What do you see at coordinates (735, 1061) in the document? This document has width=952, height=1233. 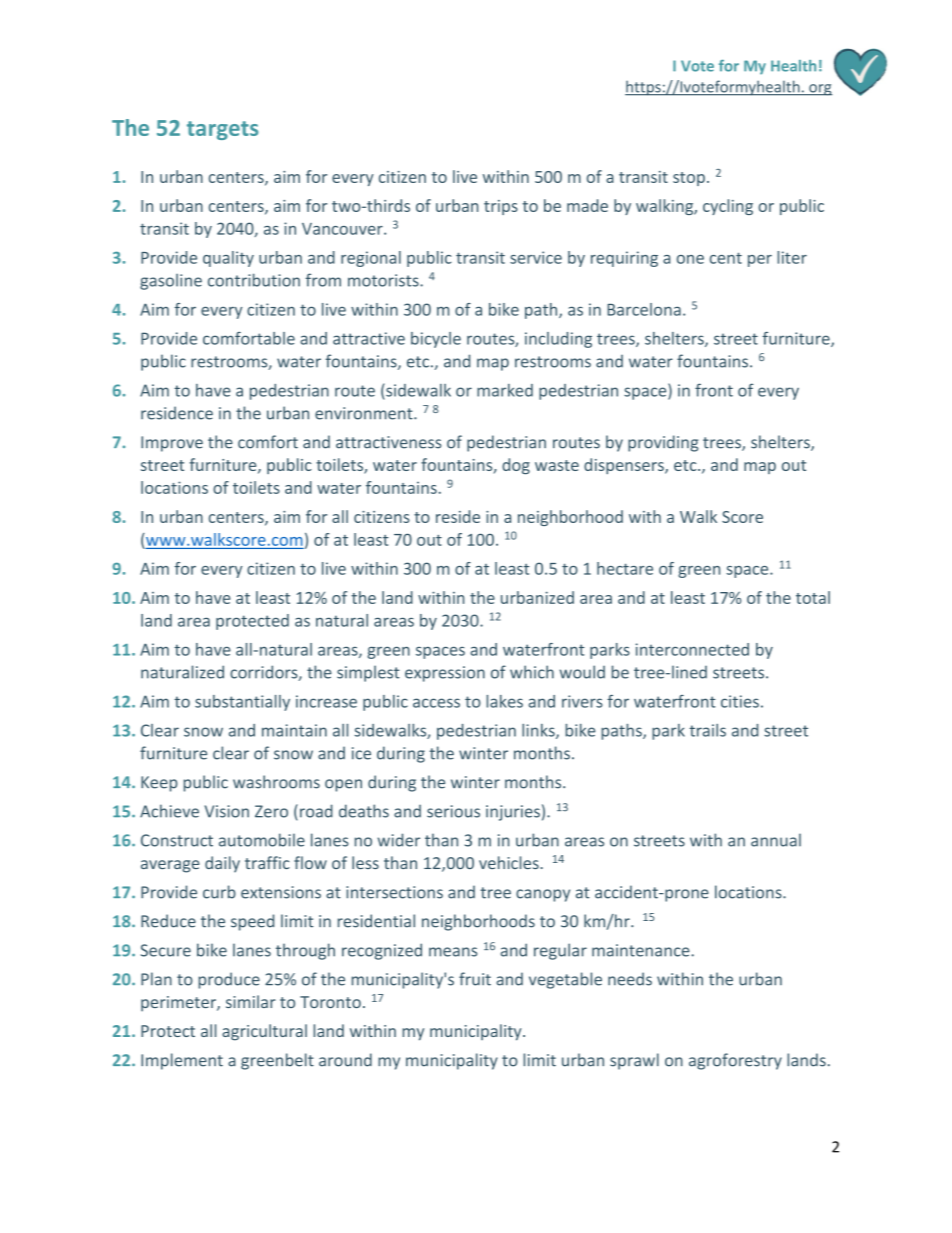 I see `agroforestry` at bounding box center [735, 1061].
